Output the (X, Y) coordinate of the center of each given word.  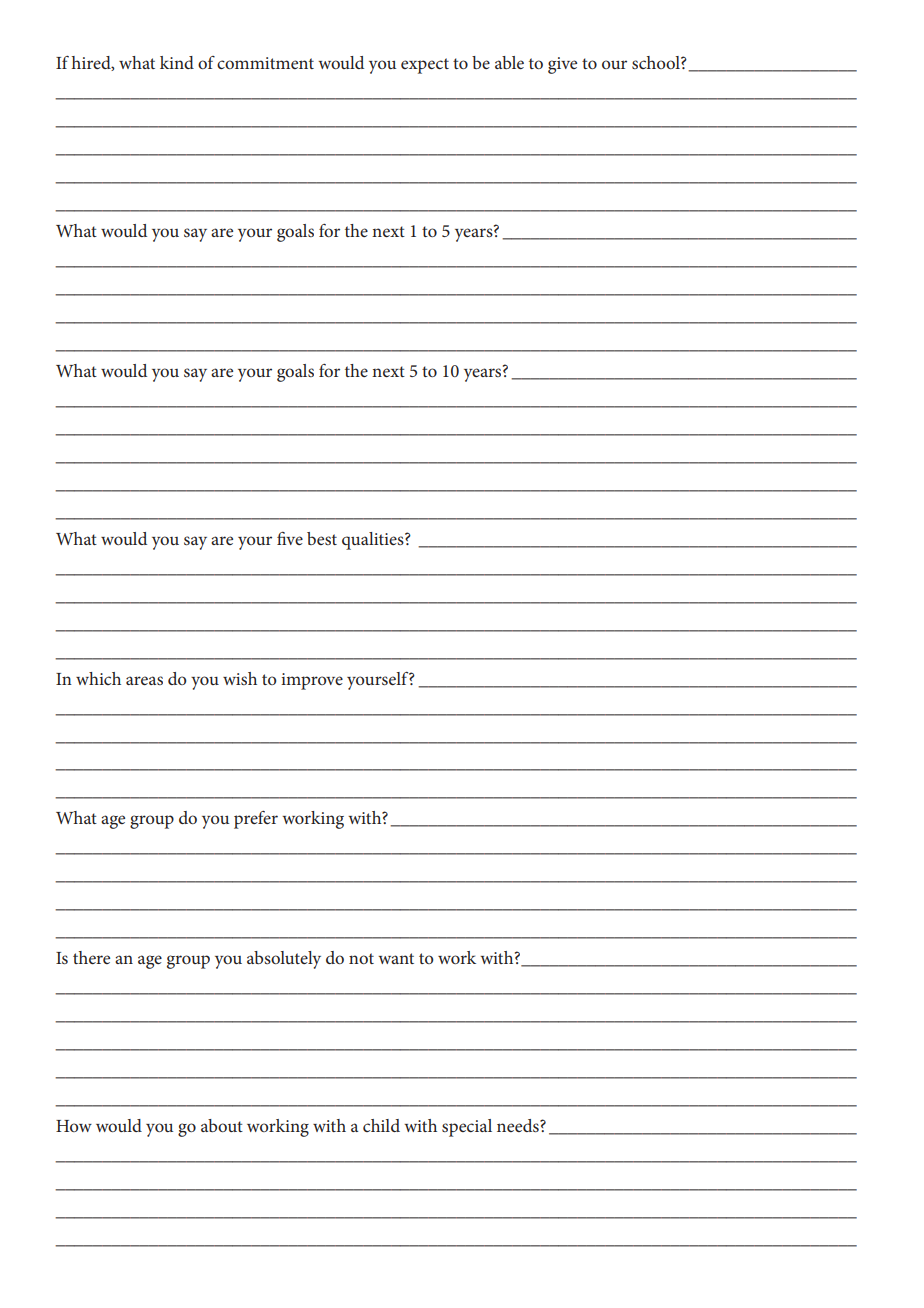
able (509, 62)
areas (144, 680)
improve (312, 681)
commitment (265, 63)
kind (177, 62)
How (74, 1126)
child (381, 1125)
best (322, 538)
